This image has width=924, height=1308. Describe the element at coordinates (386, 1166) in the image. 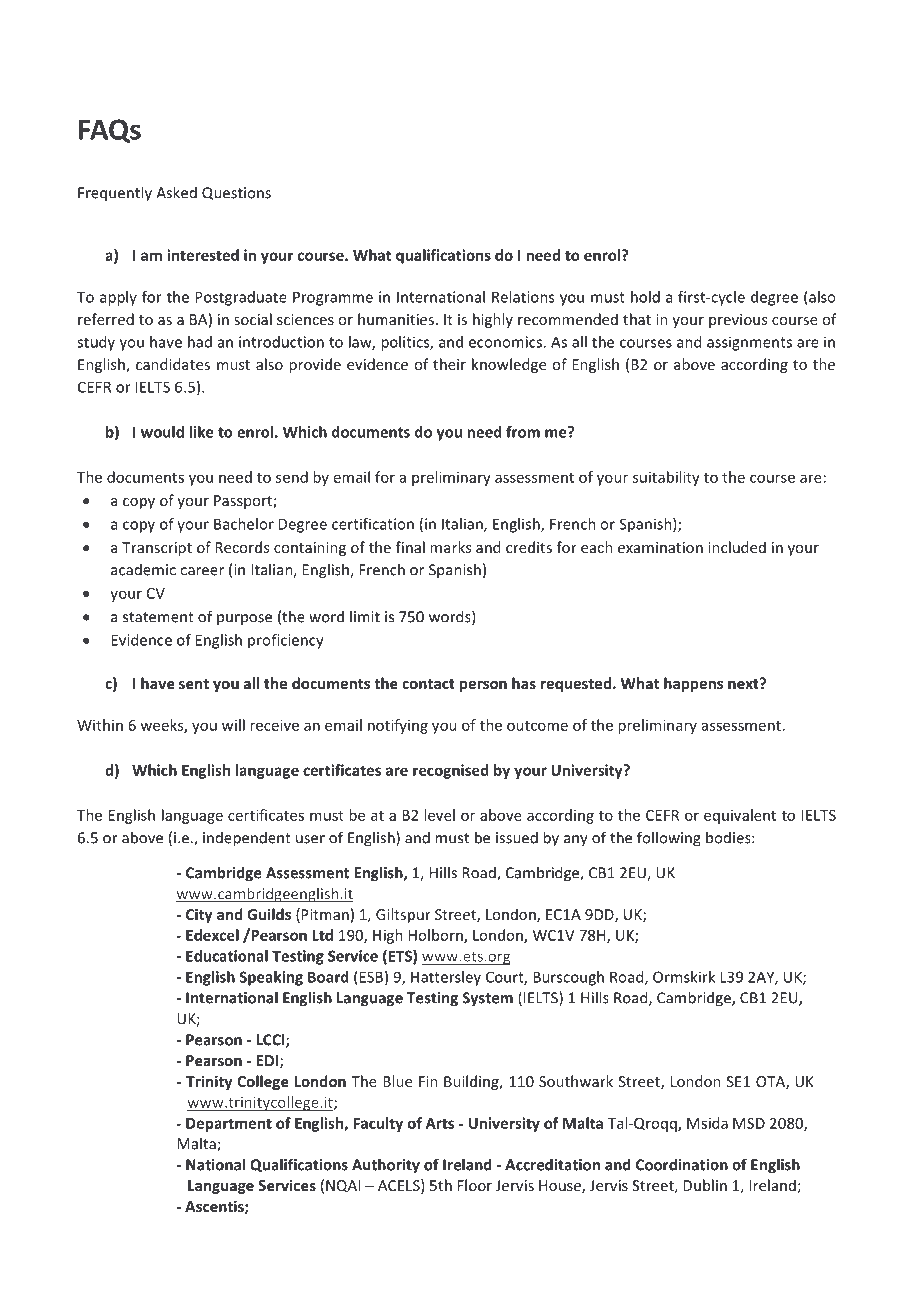

I see `Authority` at that location.
